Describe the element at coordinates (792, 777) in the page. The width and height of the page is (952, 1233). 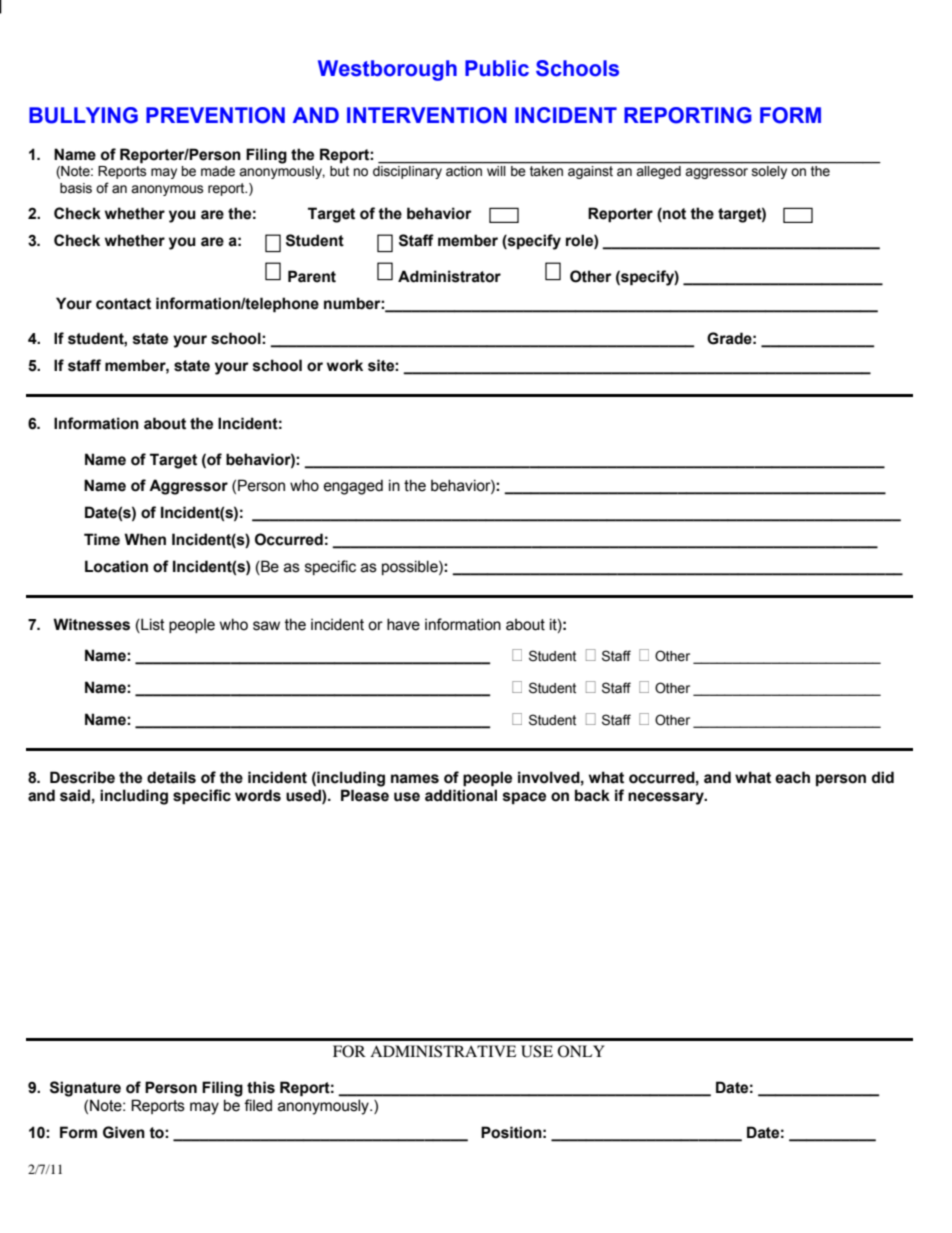
I see `each` at that location.
